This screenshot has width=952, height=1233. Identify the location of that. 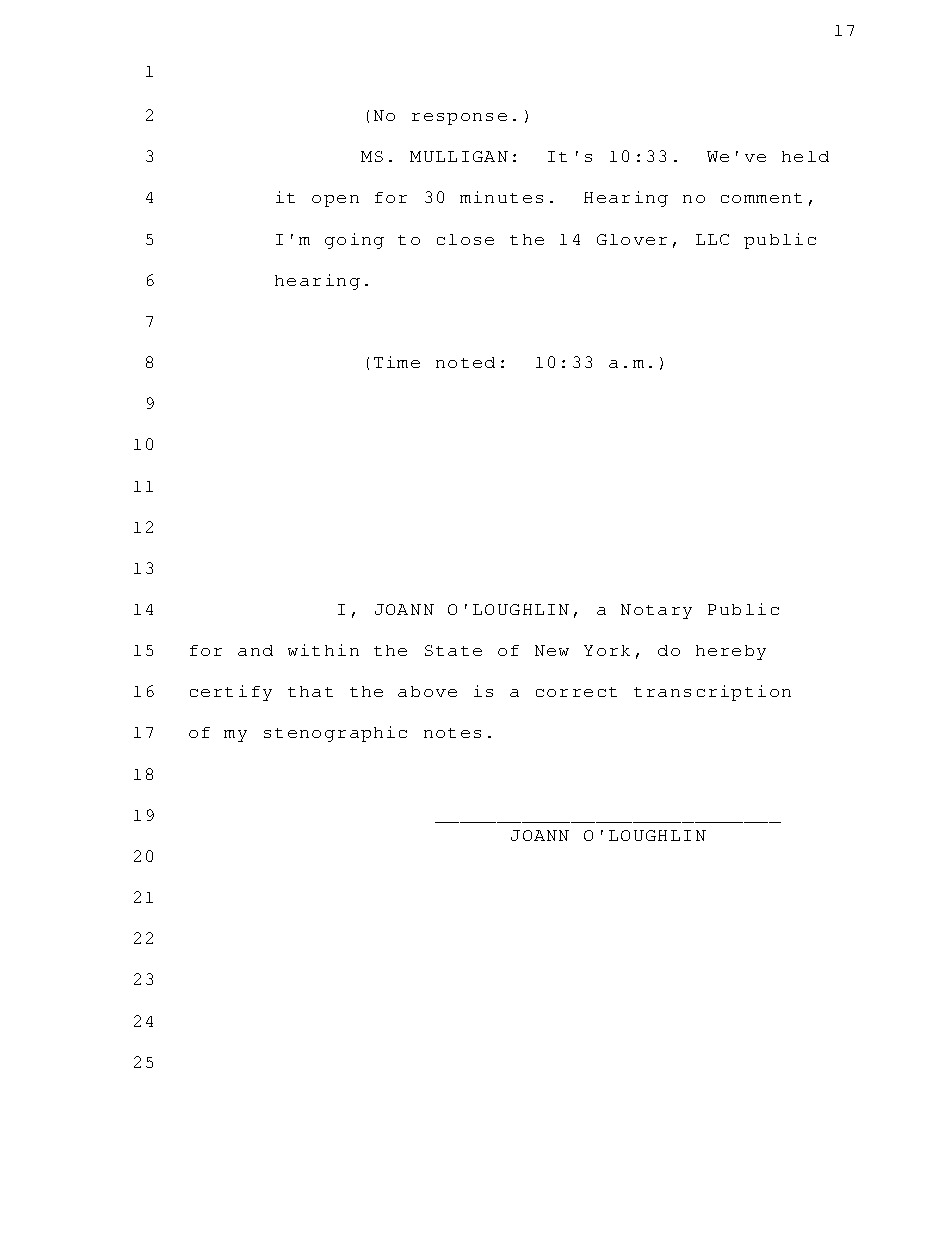
(310, 691).
